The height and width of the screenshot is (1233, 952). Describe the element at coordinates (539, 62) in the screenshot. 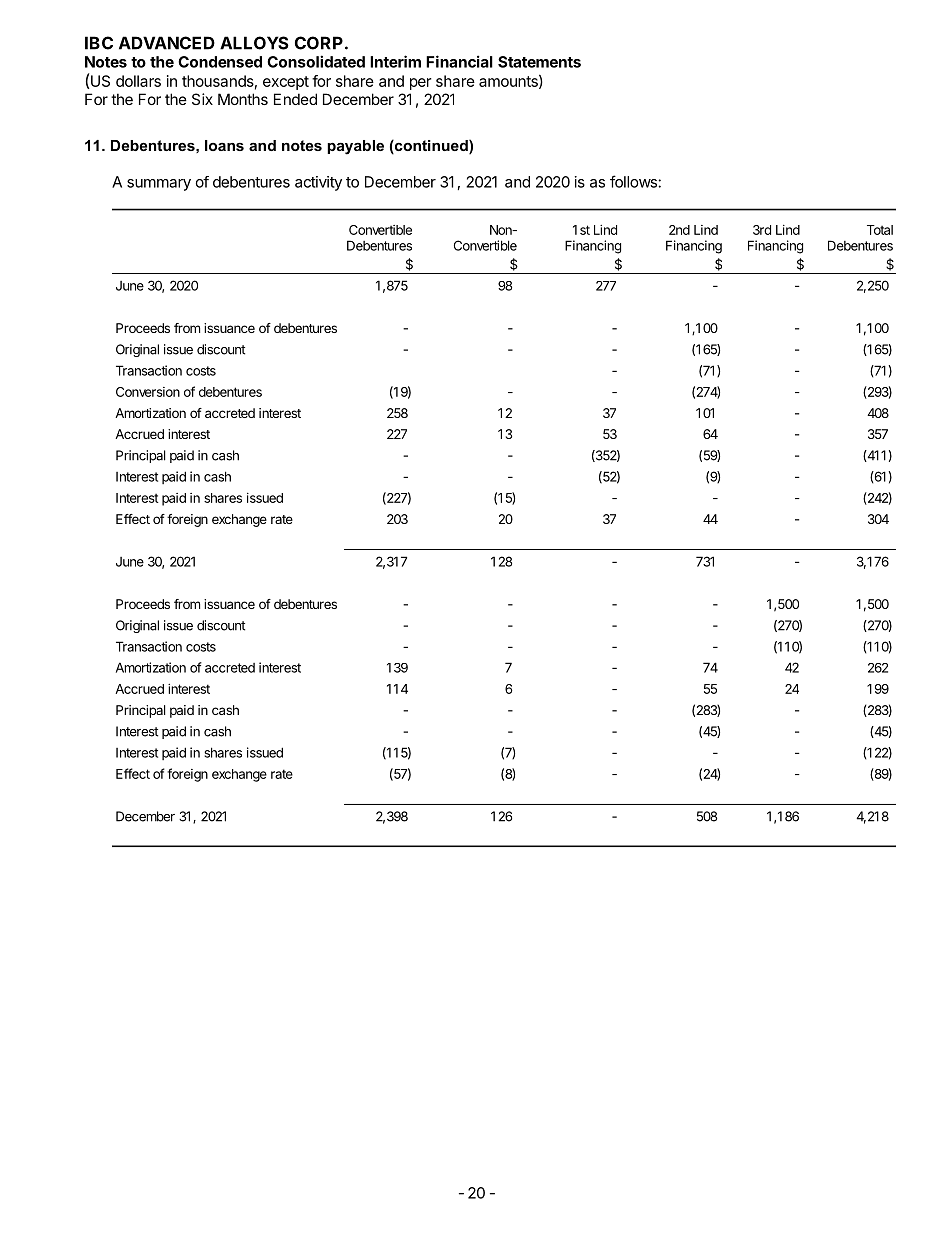

I see `Statements` at that location.
